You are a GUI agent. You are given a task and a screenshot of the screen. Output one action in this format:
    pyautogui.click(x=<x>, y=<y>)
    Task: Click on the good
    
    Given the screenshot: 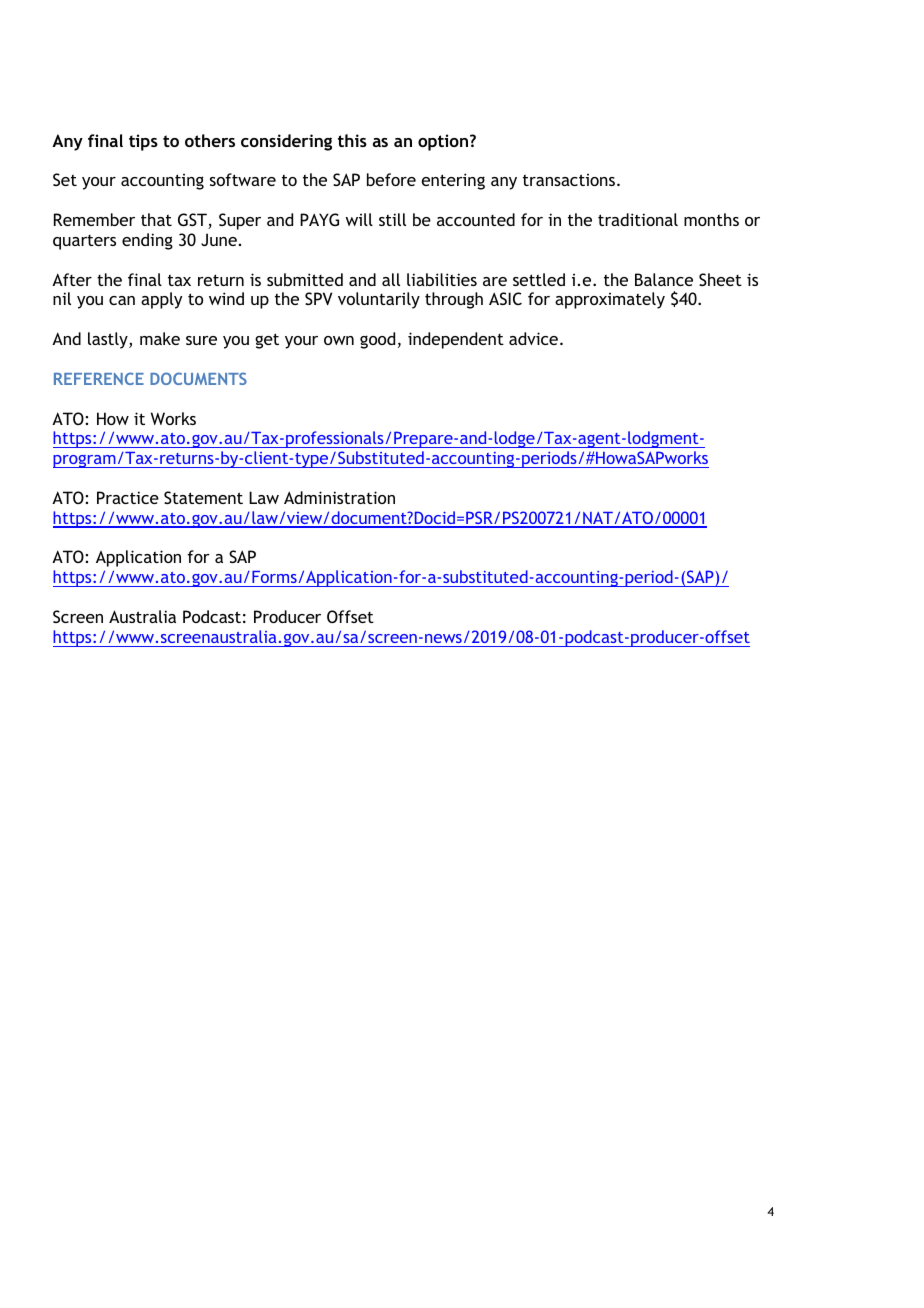 What is the action you would take?
    pyautogui.click(x=377, y=340)
